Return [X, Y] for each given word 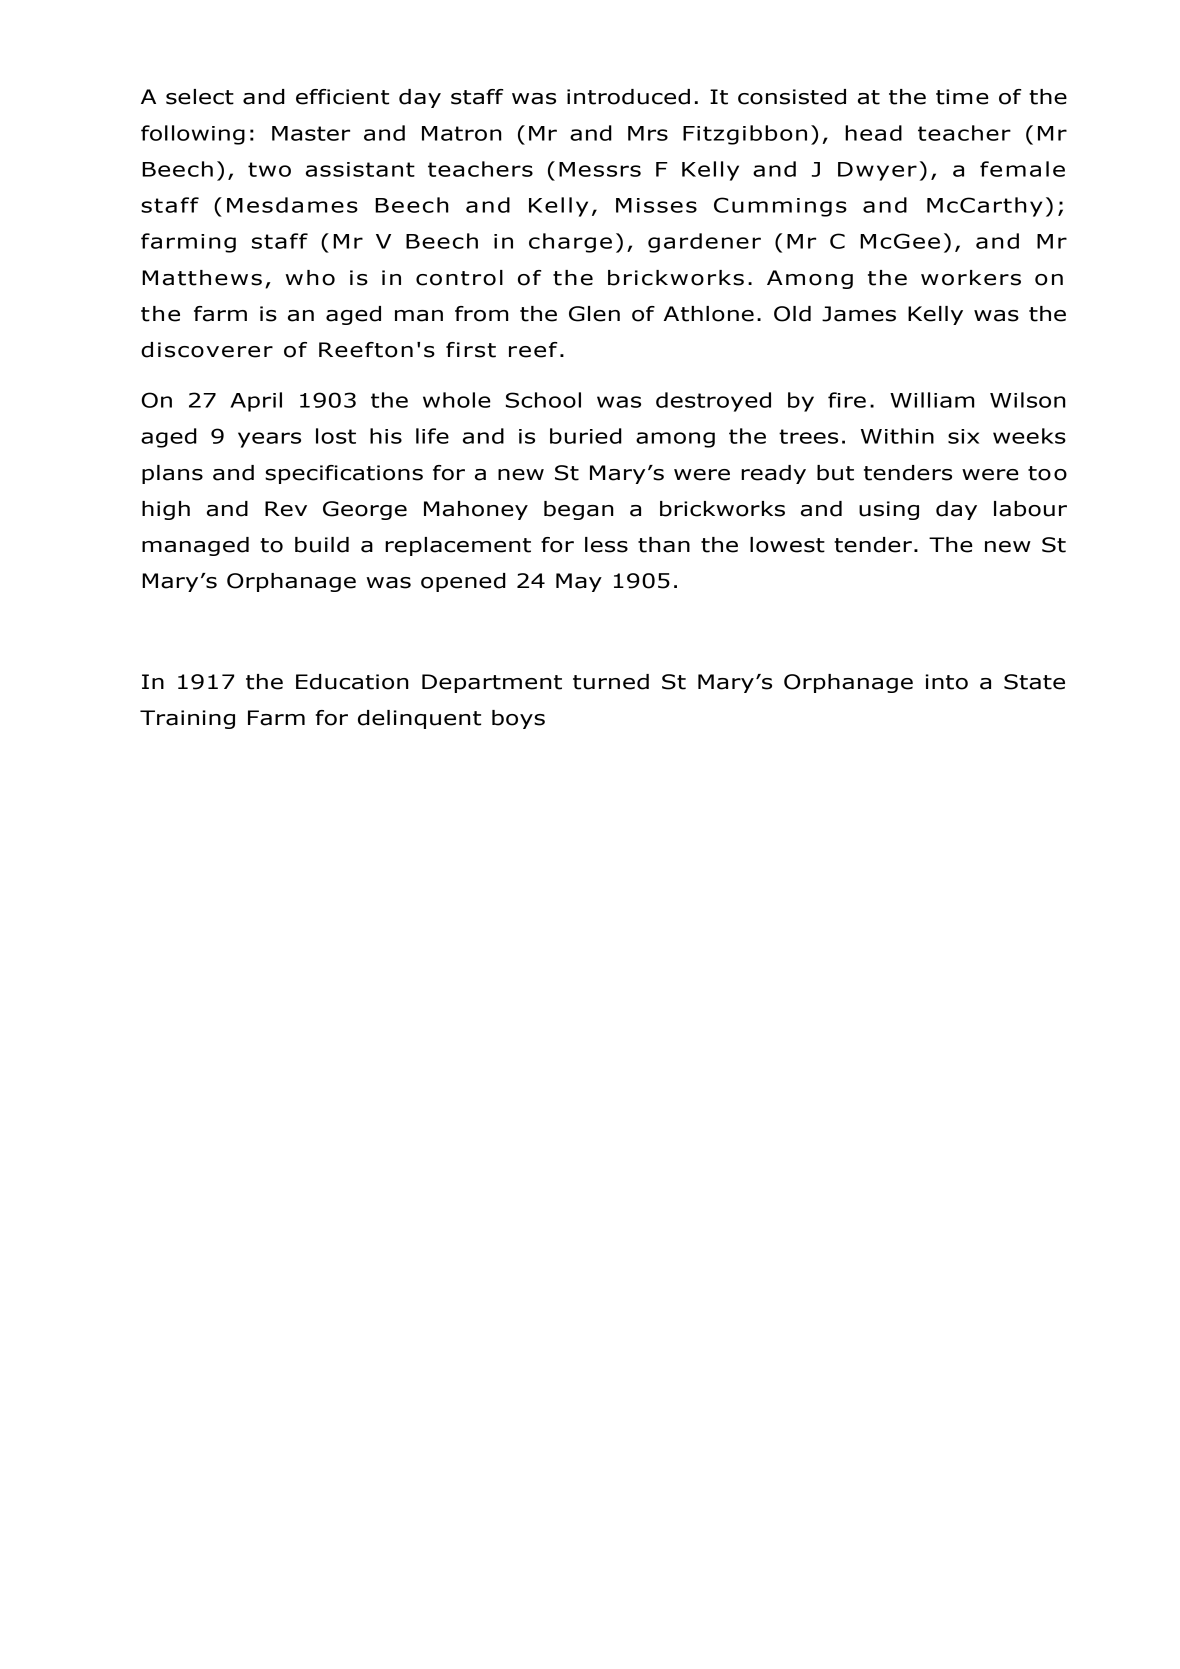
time [962, 97]
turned [611, 682]
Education [352, 682]
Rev [286, 509]
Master [311, 133]
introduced [628, 97]
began [579, 510]
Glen [594, 314]
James [859, 314]
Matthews [202, 278]
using [889, 510]
